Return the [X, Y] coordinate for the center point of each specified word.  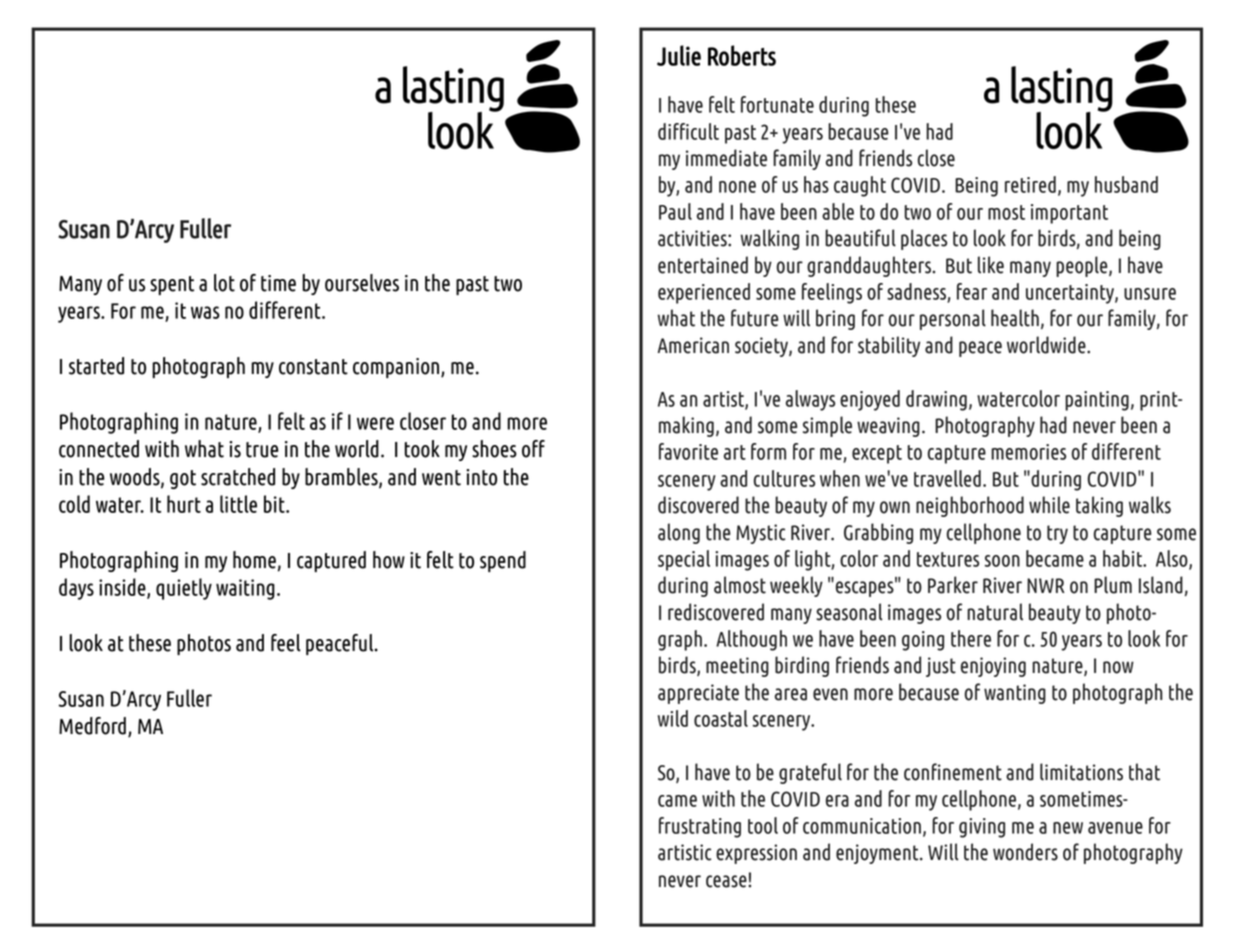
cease [727, 881]
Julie [679, 55]
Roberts [742, 55]
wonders [1025, 852]
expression [756, 854]
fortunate [777, 104]
